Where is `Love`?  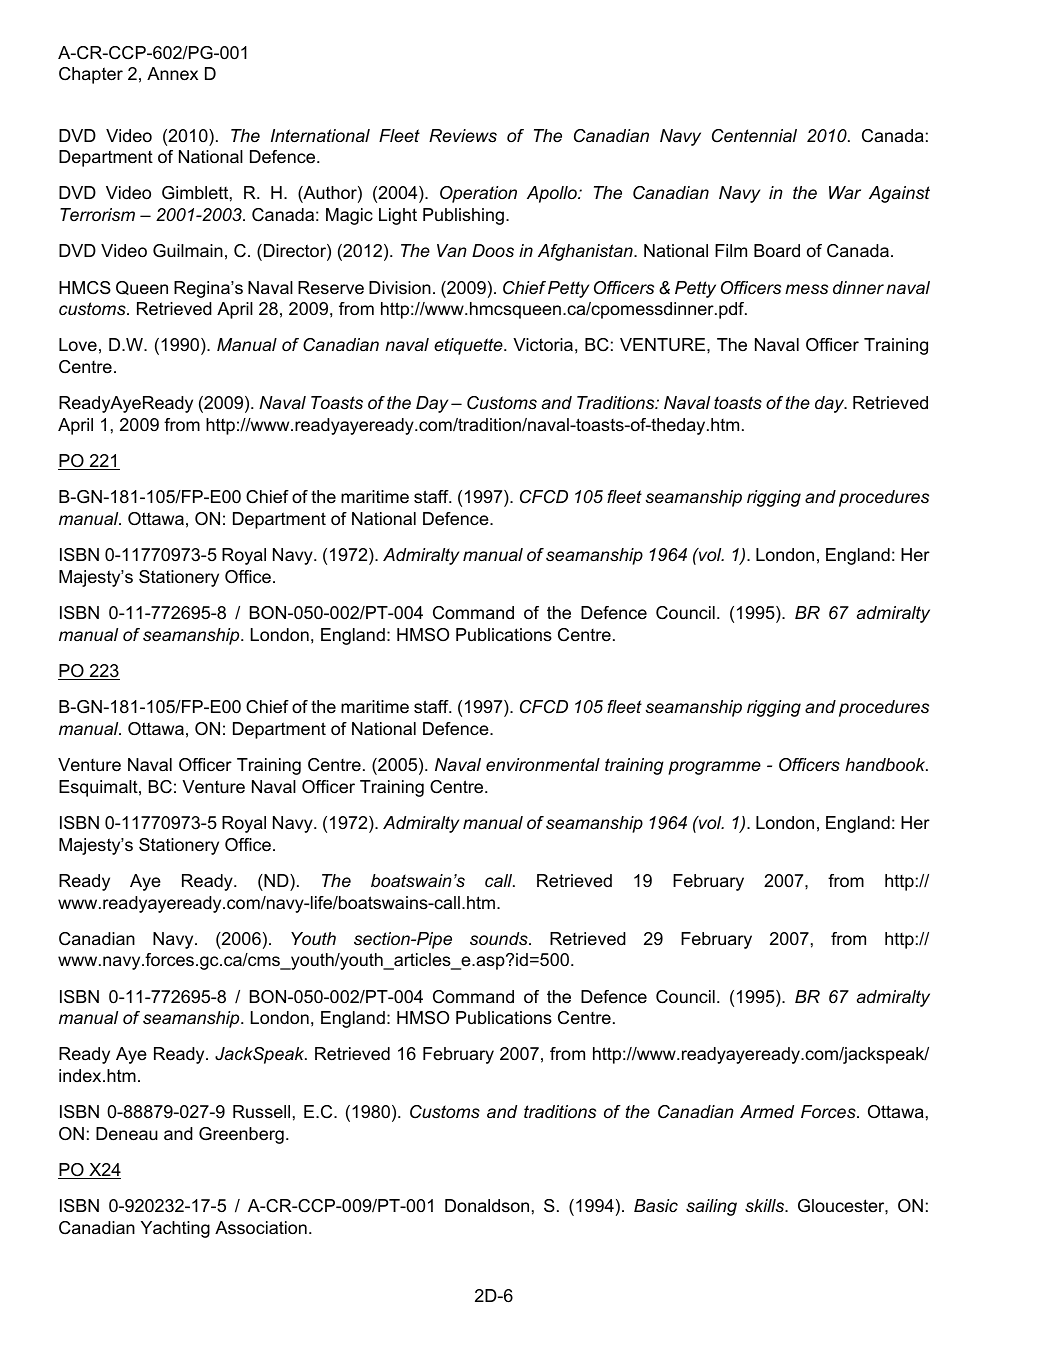 Love is located at coordinates (78, 344).
